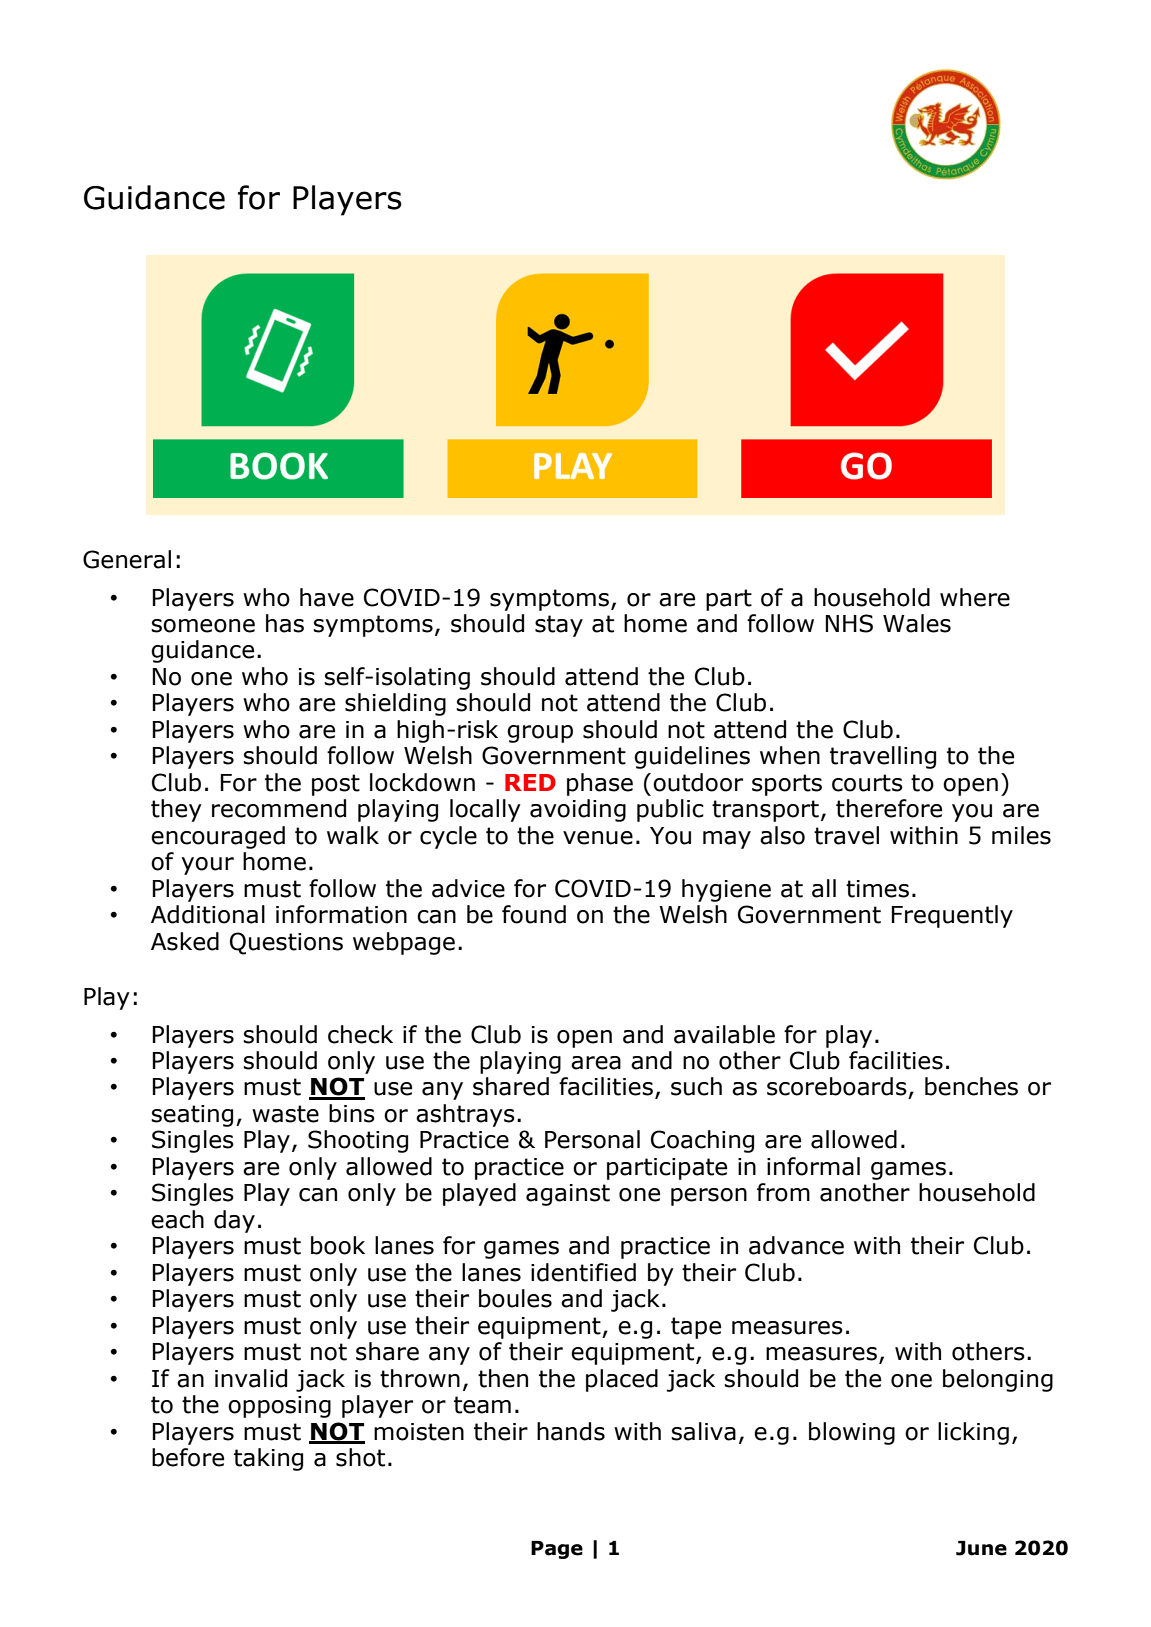 This screenshot has width=1151, height=1627. What do you see at coordinates (917, 623) in the screenshot?
I see `Wales` at bounding box center [917, 623].
